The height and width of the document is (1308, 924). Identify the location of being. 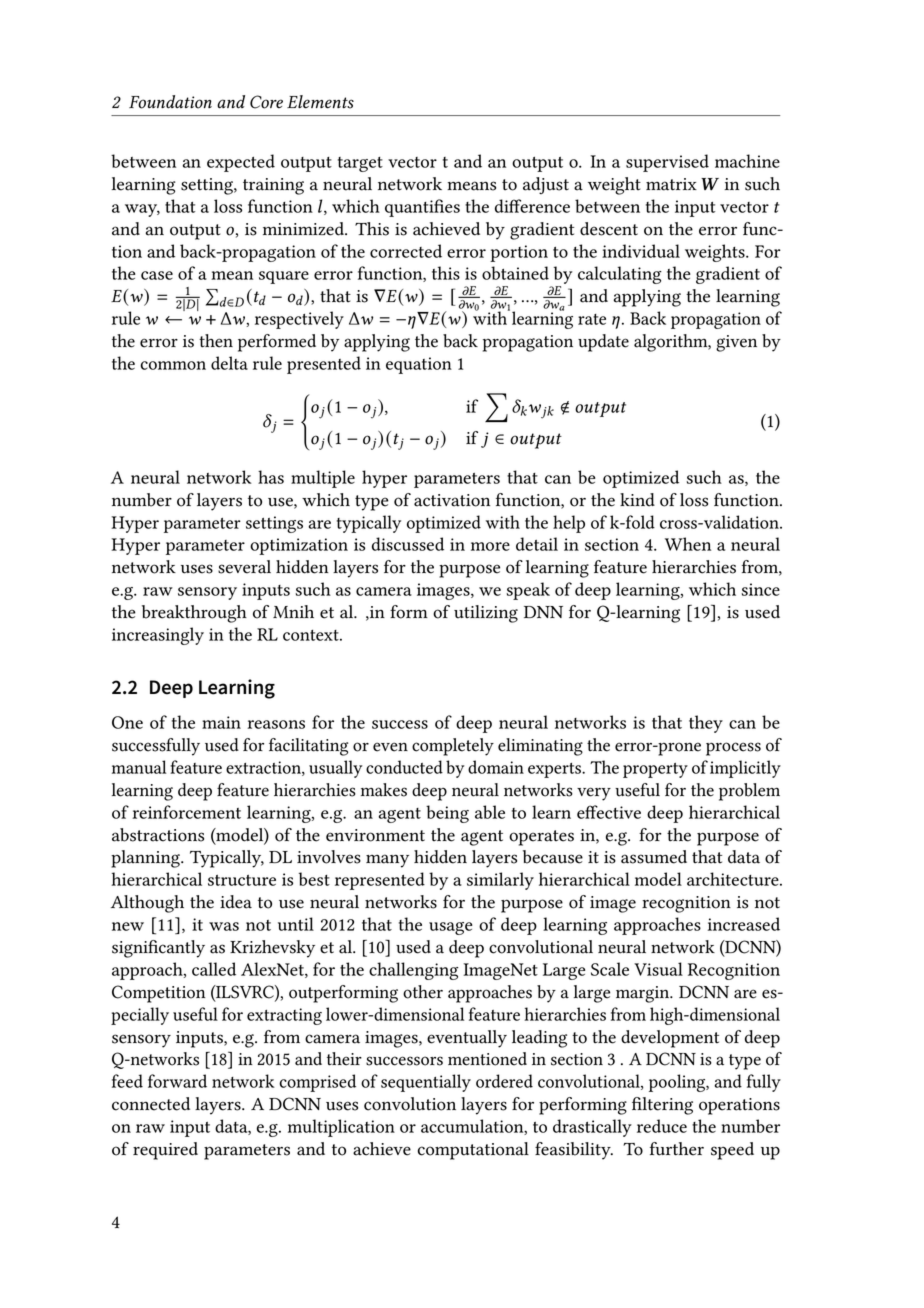
(447, 814).
